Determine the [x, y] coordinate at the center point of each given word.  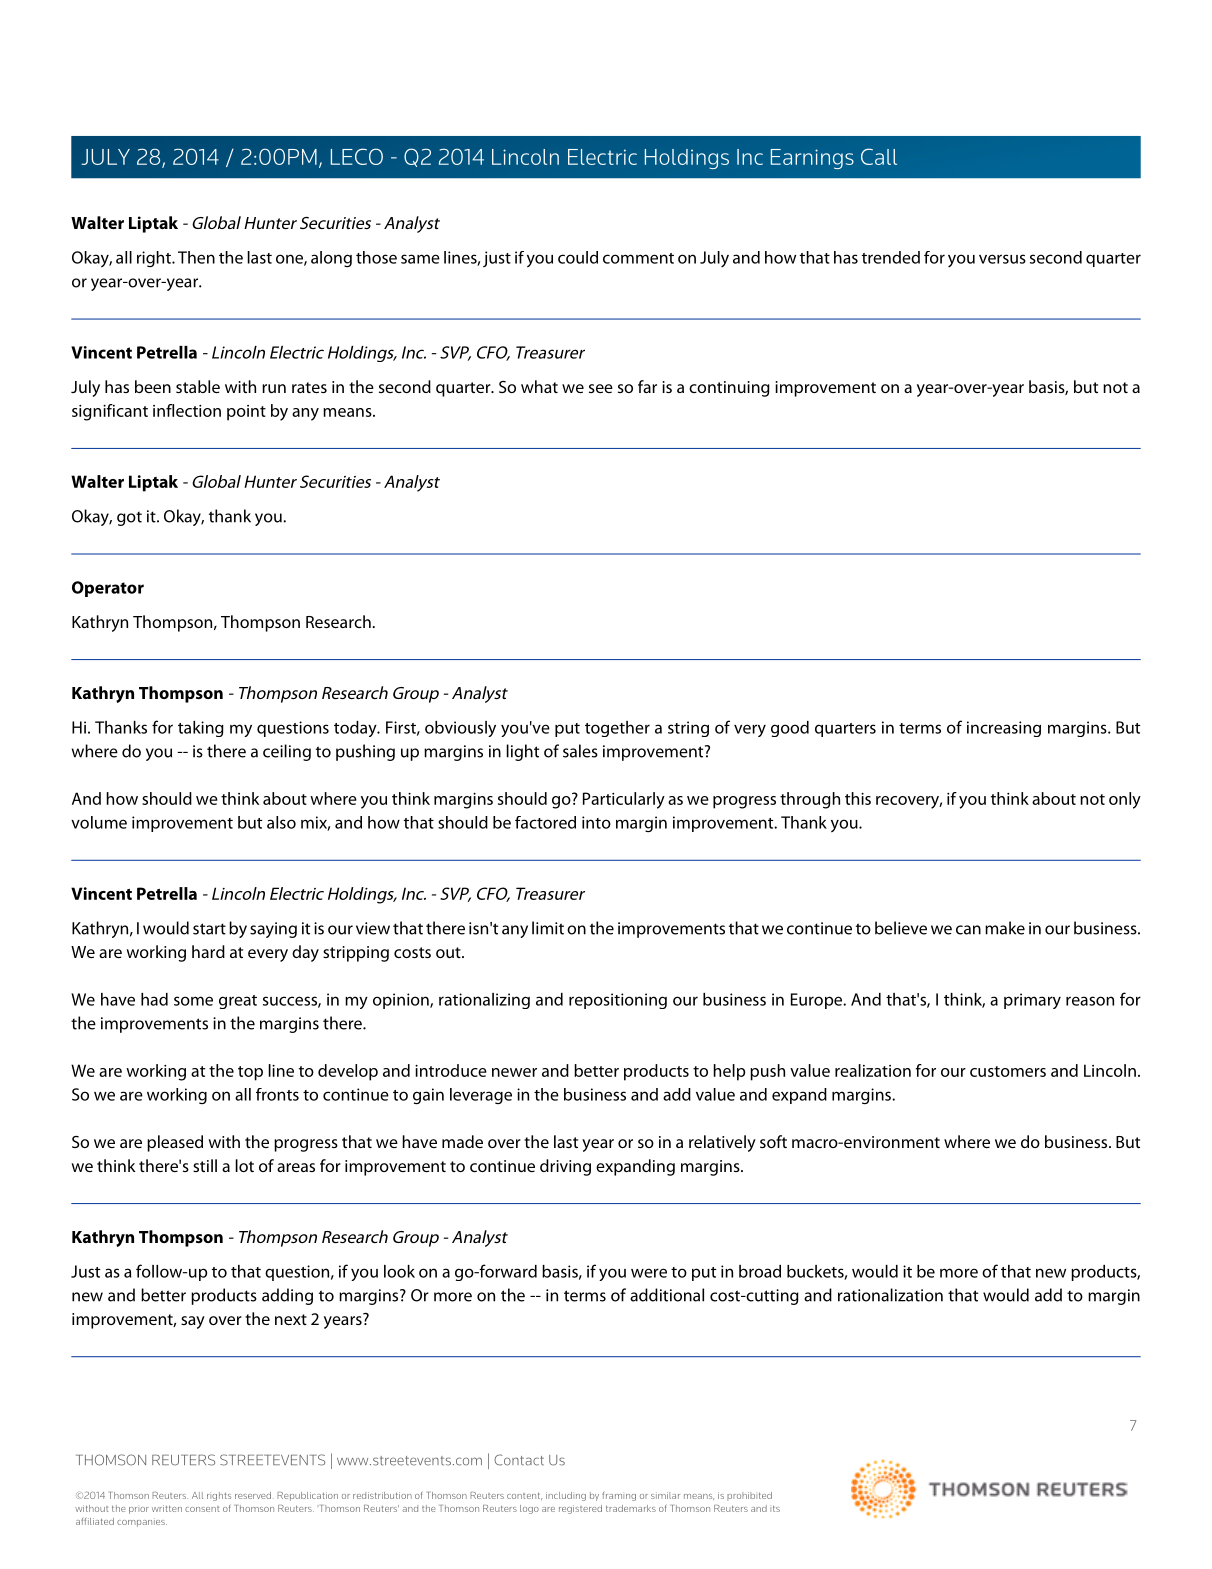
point [246, 413]
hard [208, 951]
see [601, 388]
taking [201, 729]
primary [1032, 1001]
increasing [1004, 729]
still [205, 1165]
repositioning [618, 1001]
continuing [729, 389]
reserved [253, 1495]
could [578, 257]
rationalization [890, 1295]
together [617, 729]
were [649, 1273]
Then [196, 257]
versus [1002, 259]
